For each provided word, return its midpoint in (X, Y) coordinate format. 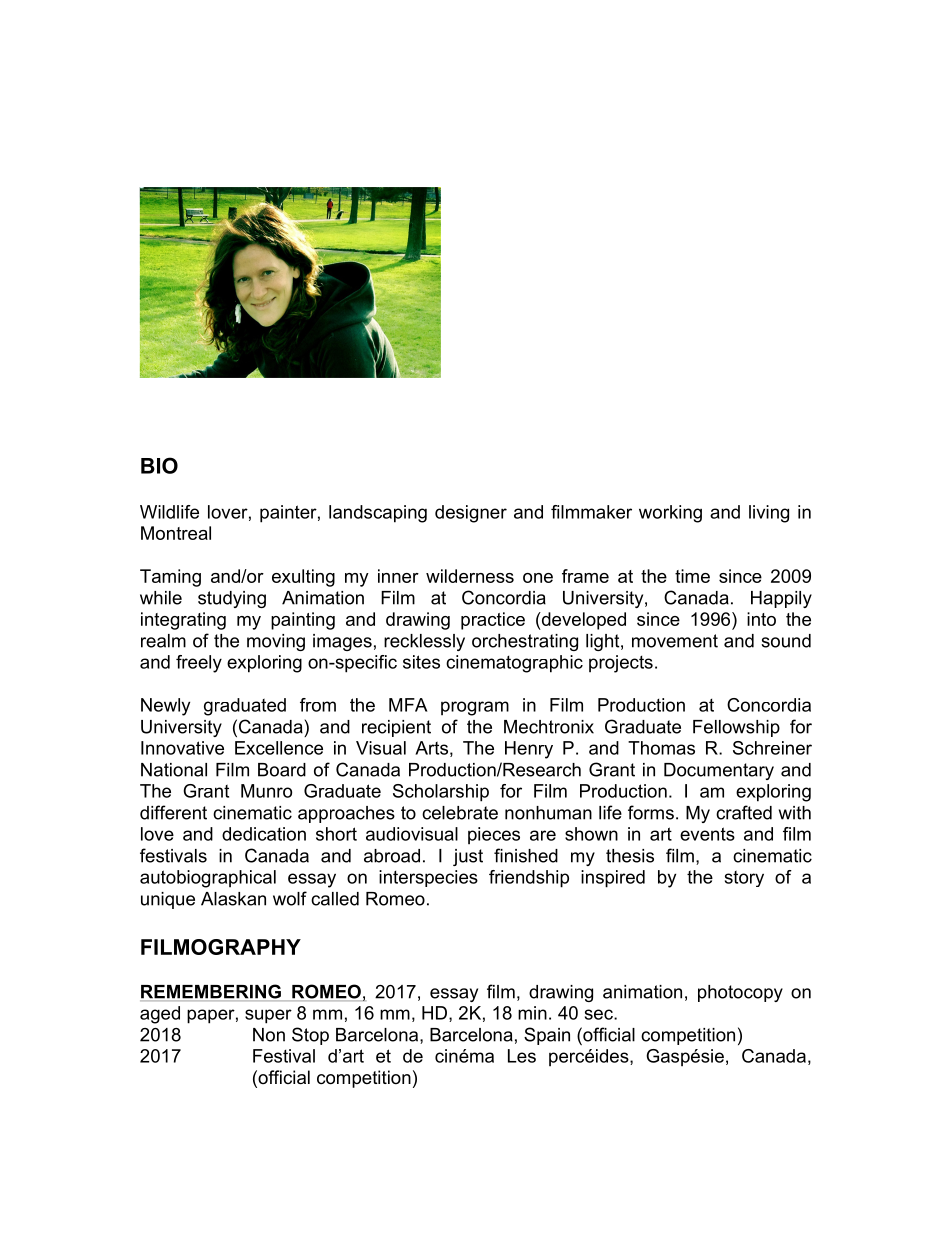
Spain (547, 1036)
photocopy (740, 993)
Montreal (176, 533)
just (468, 857)
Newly (165, 707)
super (268, 1016)
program (475, 708)
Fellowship (736, 728)
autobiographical (208, 879)
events (707, 834)
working (670, 514)
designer (471, 514)
